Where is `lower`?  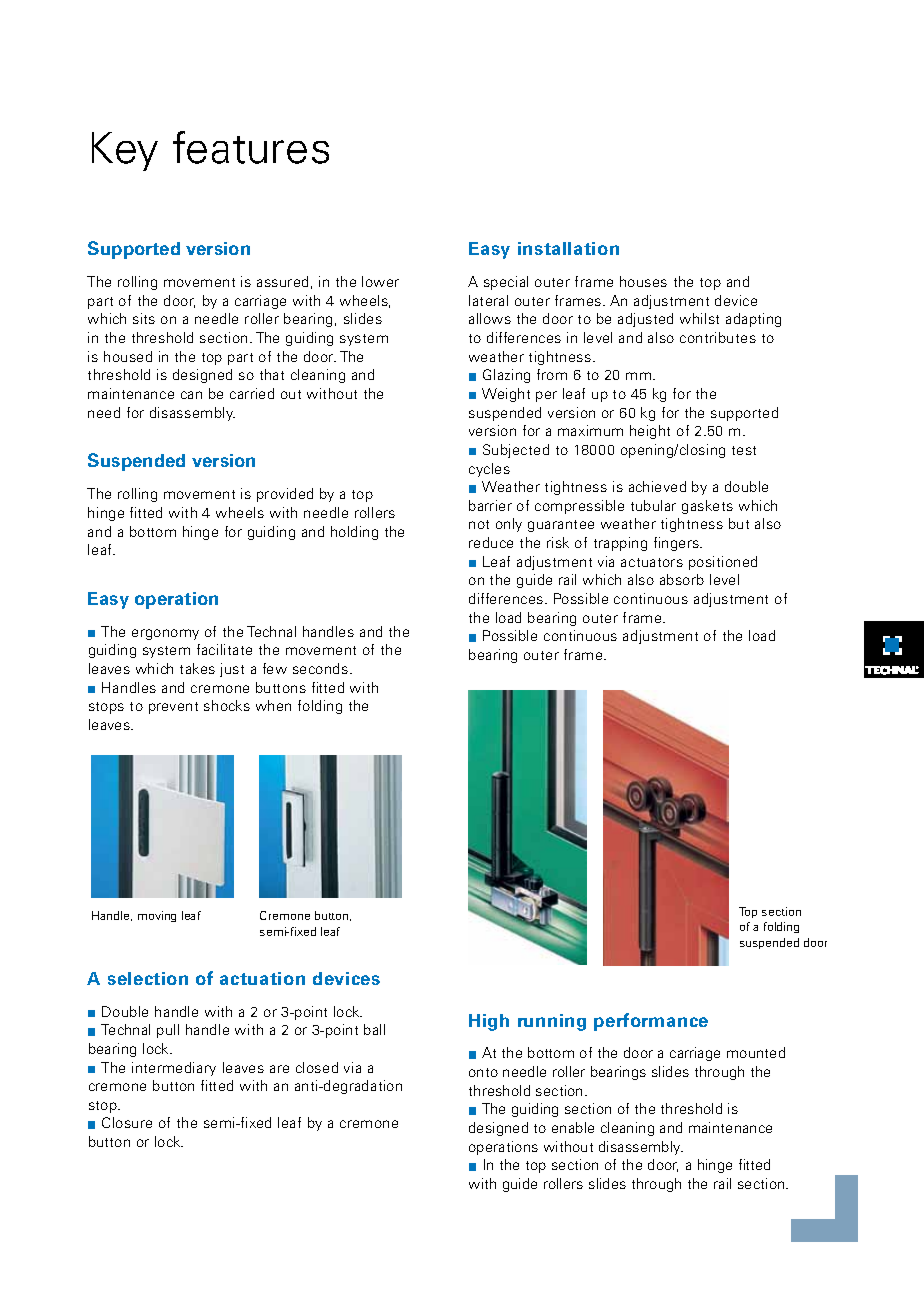 lower is located at coordinates (380, 281).
